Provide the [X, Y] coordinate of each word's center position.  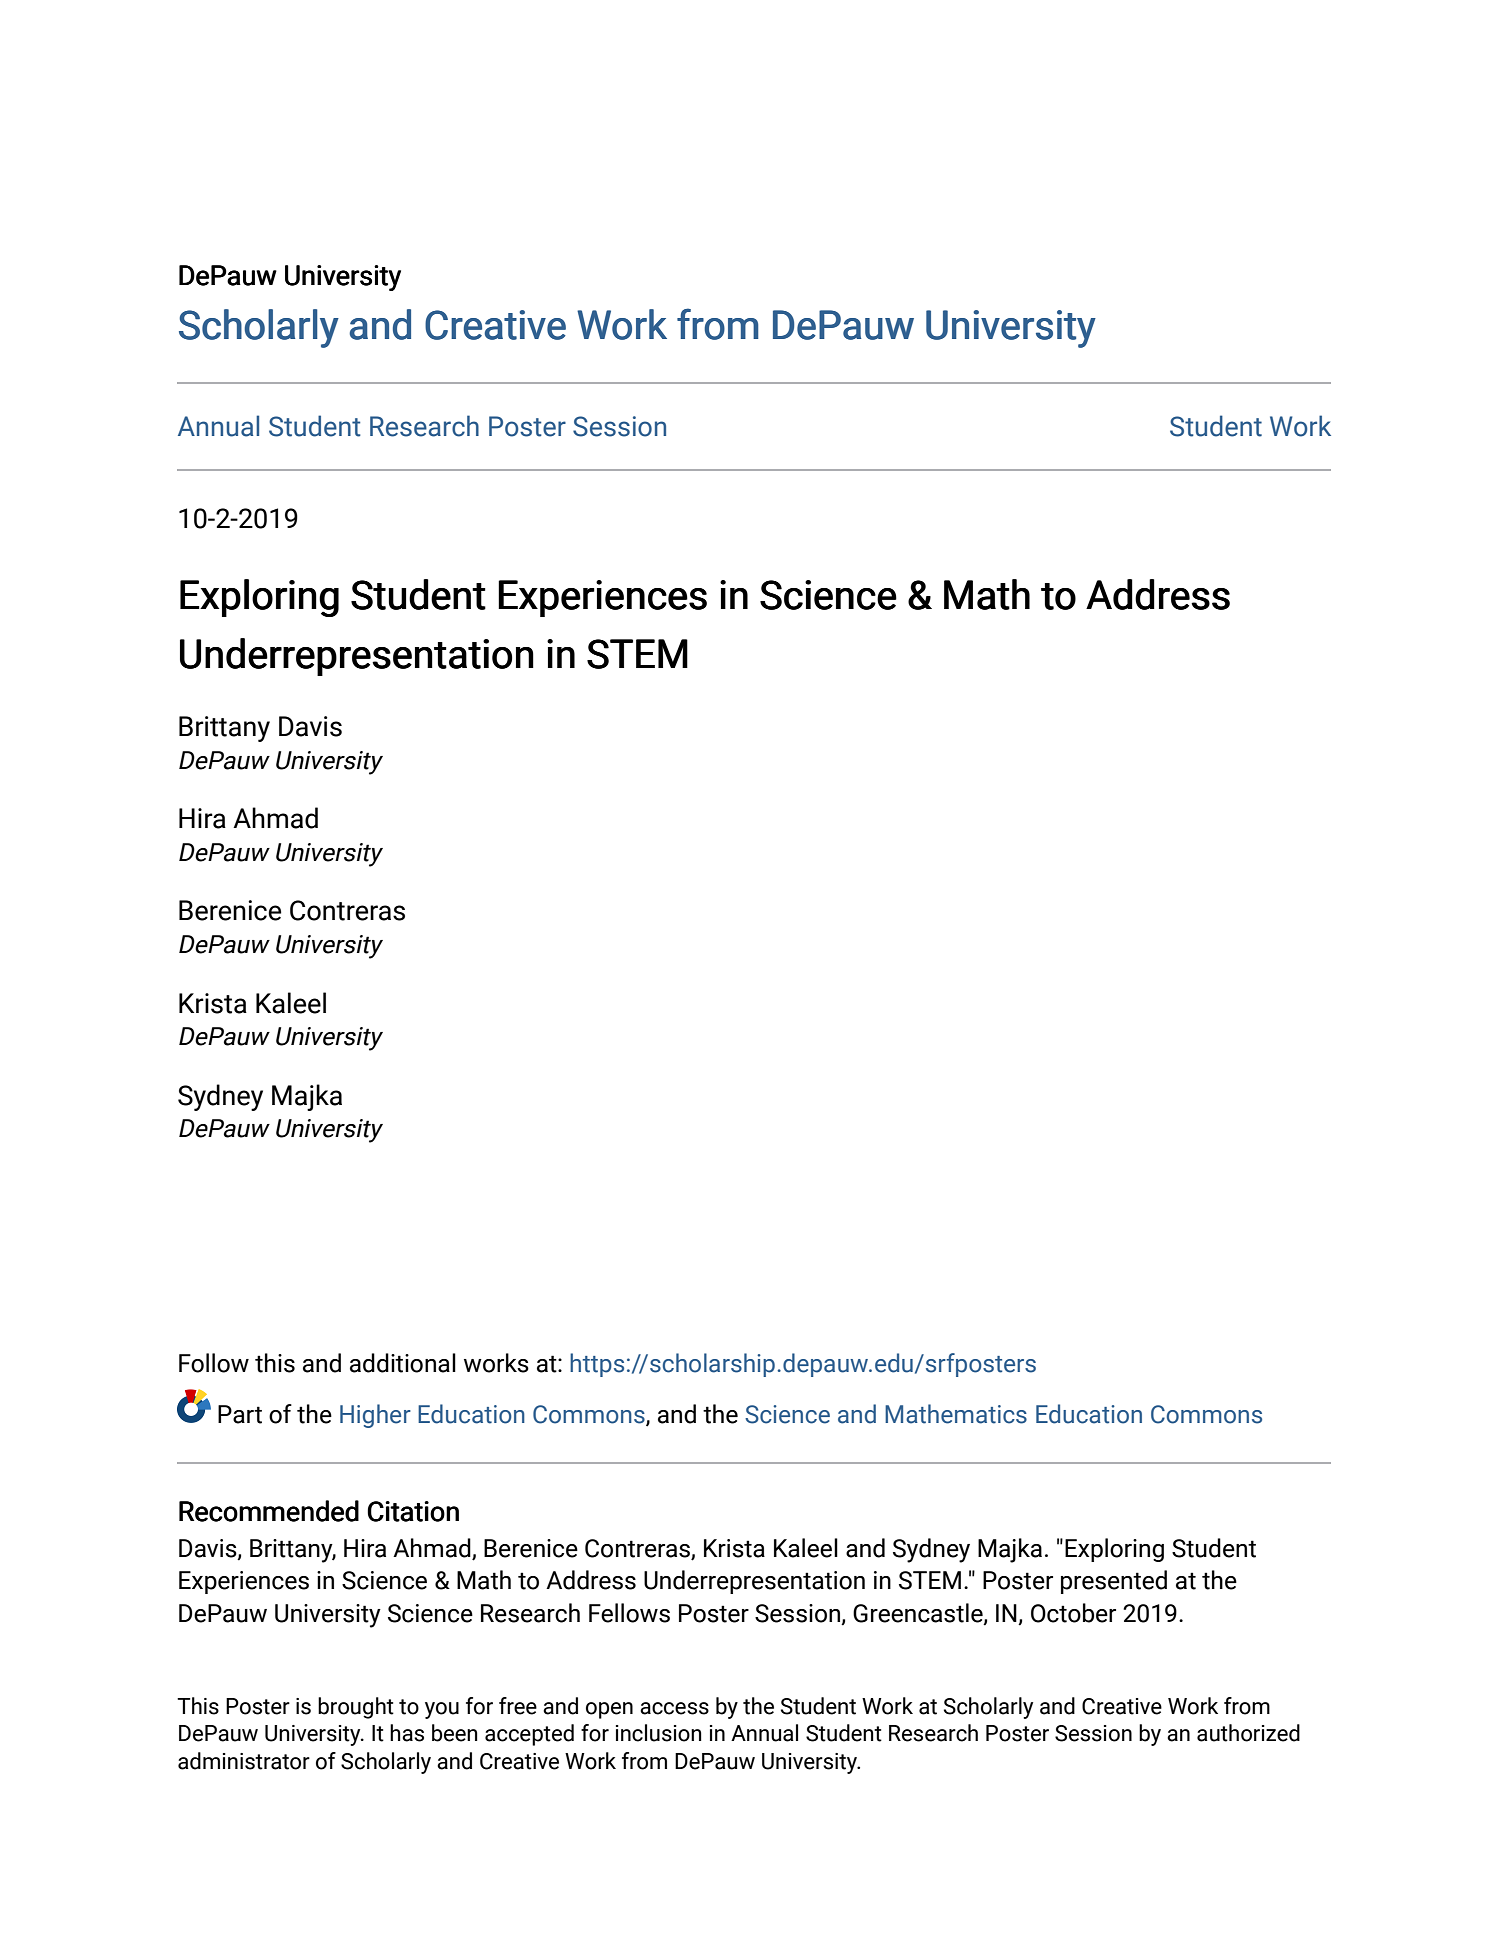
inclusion [659, 1733]
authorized [1248, 1733]
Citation [413, 1511]
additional [403, 1363]
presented [1114, 1582]
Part [240, 1414]
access [674, 1708]
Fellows [629, 1613]
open [609, 1710]
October [1073, 1613]
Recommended [269, 1511]
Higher [375, 1416]
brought [356, 1708]
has [407, 1733]
